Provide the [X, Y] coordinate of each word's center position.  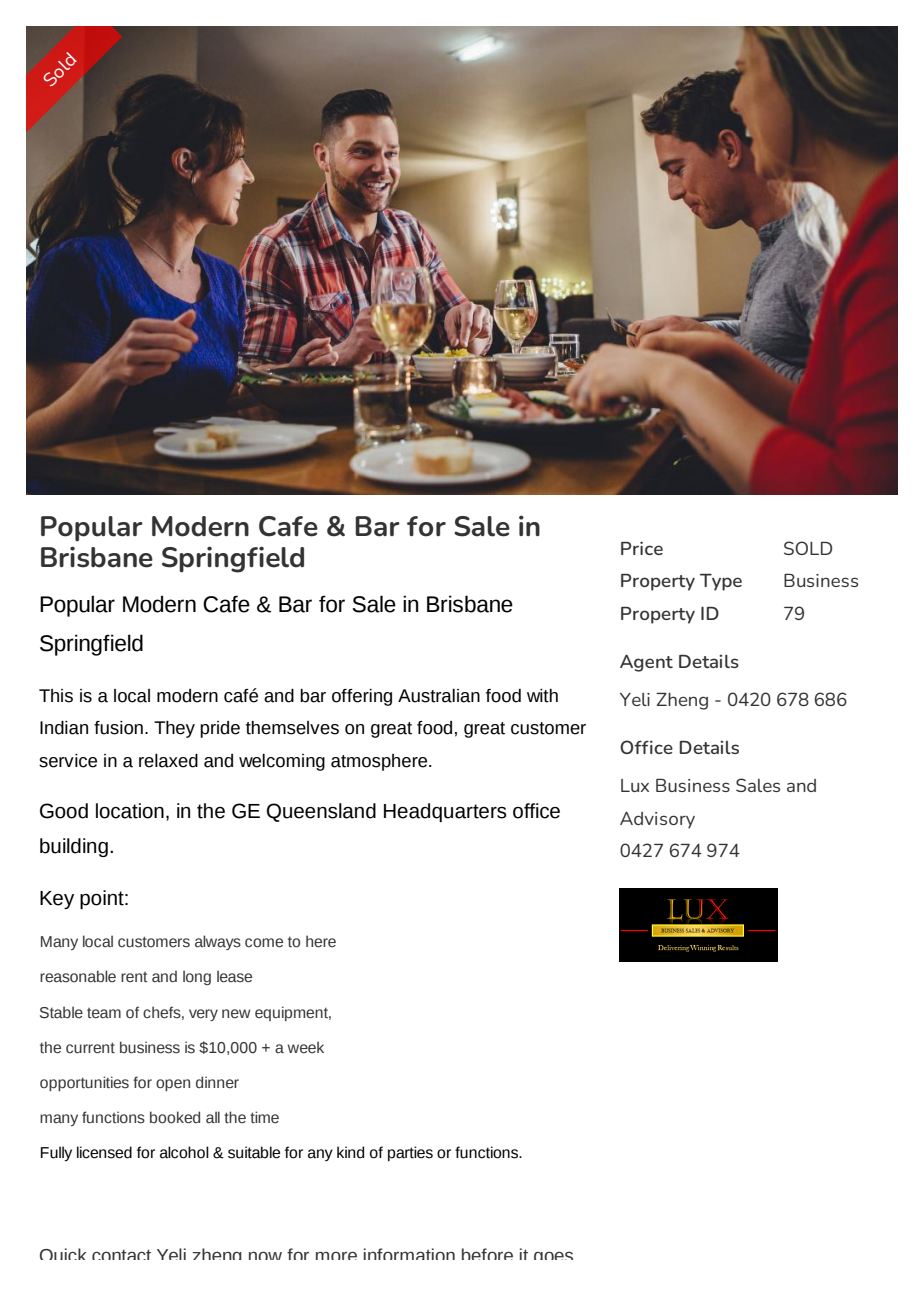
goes [553, 1256]
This [56, 696]
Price [642, 548]
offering [362, 697]
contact [121, 1254]
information [409, 1254]
